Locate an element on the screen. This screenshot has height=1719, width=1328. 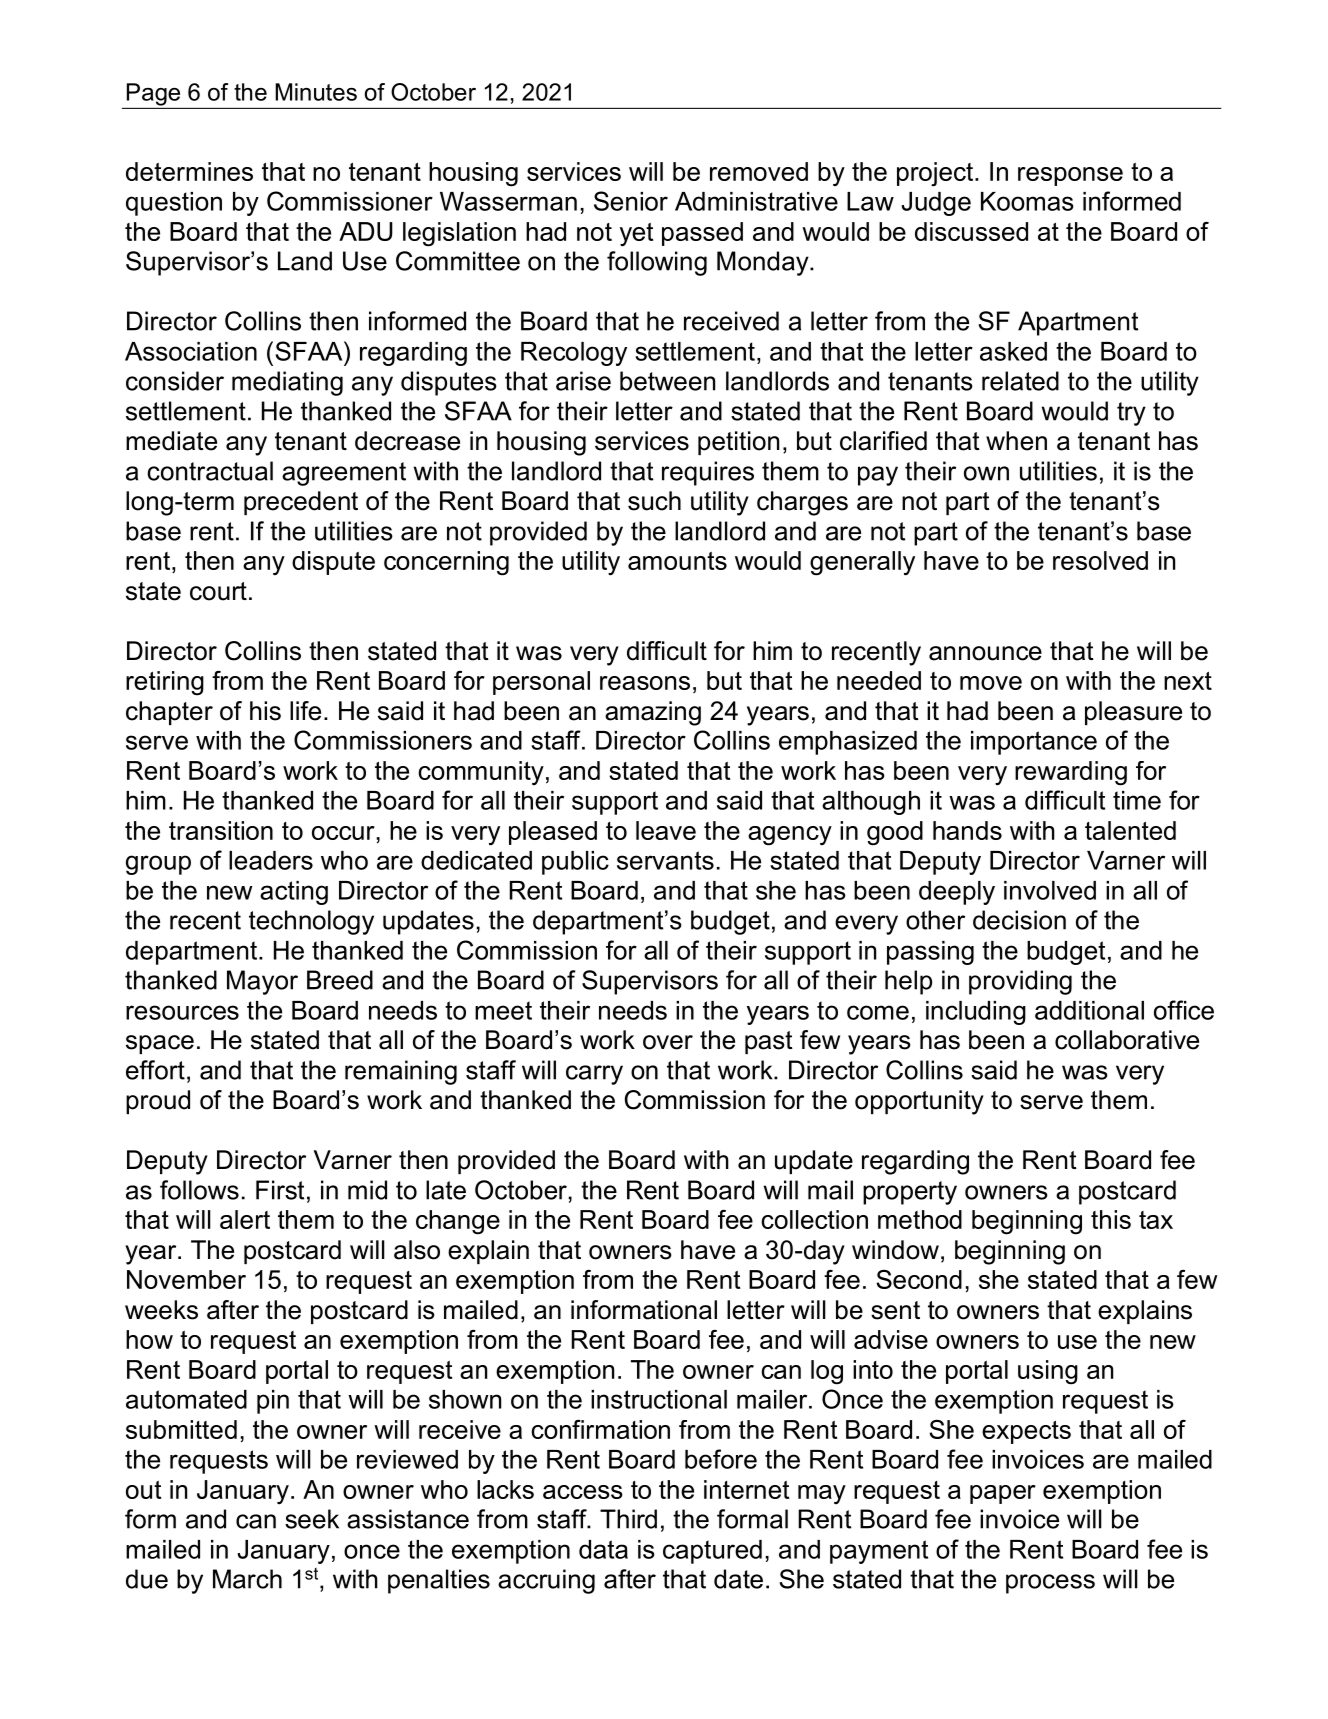
precedent is located at coordinates (301, 503).
